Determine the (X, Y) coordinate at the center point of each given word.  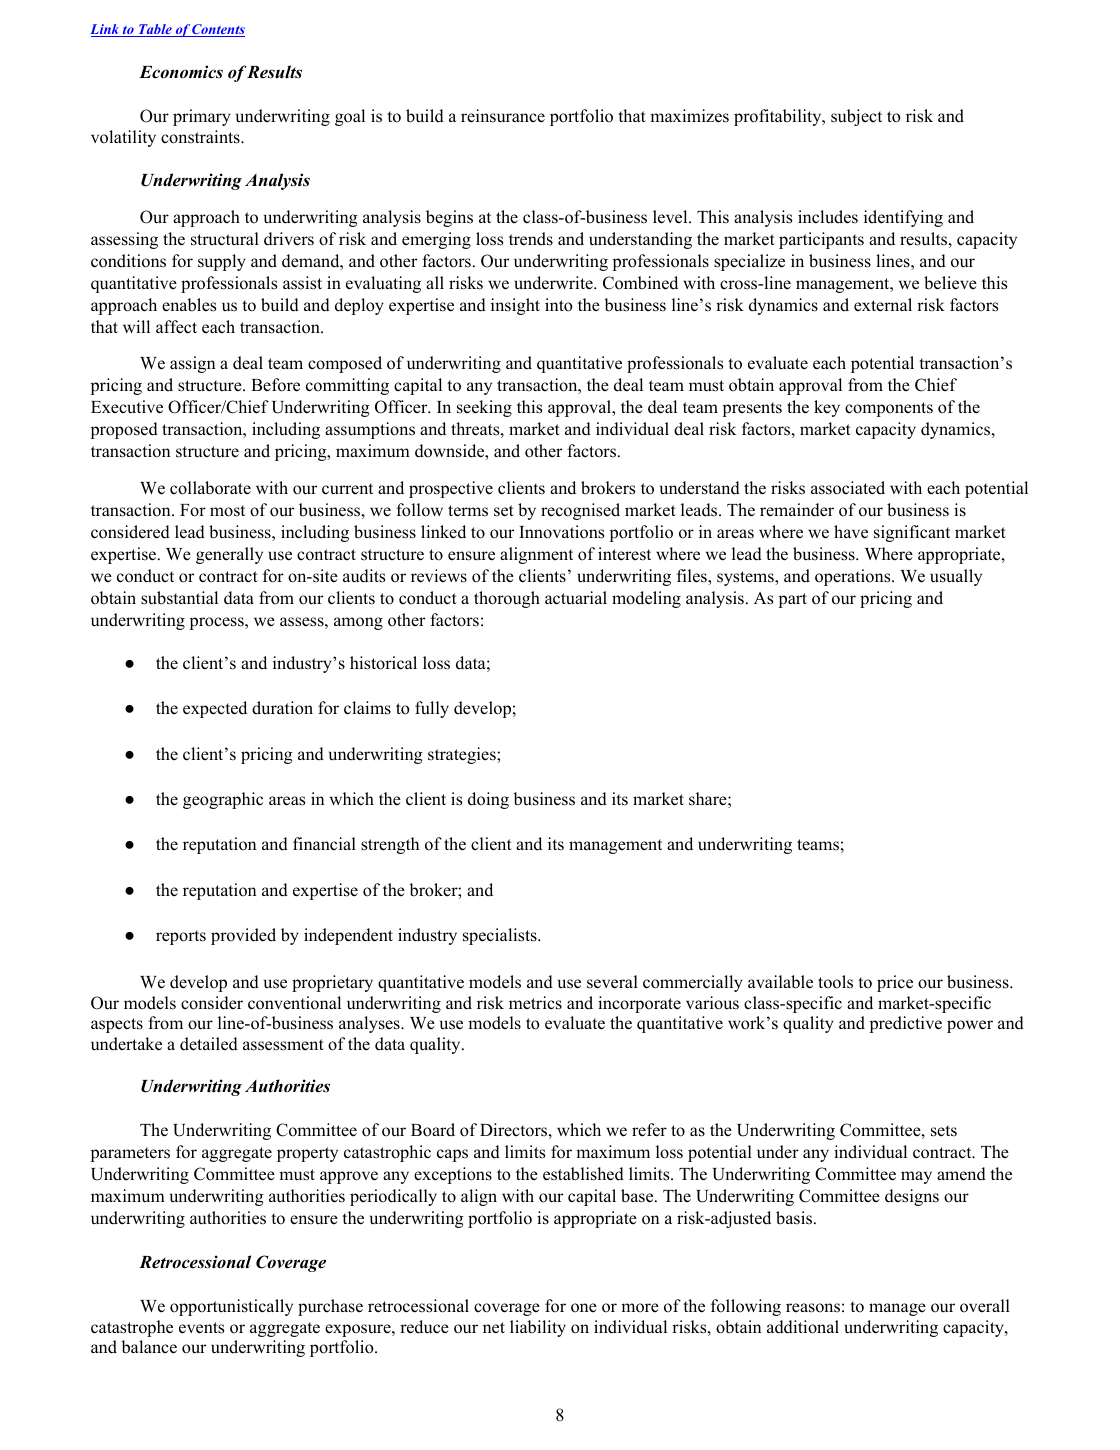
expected (215, 709)
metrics (535, 1003)
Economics (181, 72)
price (895, 983)
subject (856, 117)
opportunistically (231, 1307)
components (889, 409)
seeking (484, 408)
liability (538, 1328)
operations (854, 577)
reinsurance (503, 116)
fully (432, 709)
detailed (209, 1044)
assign (193, 364)
